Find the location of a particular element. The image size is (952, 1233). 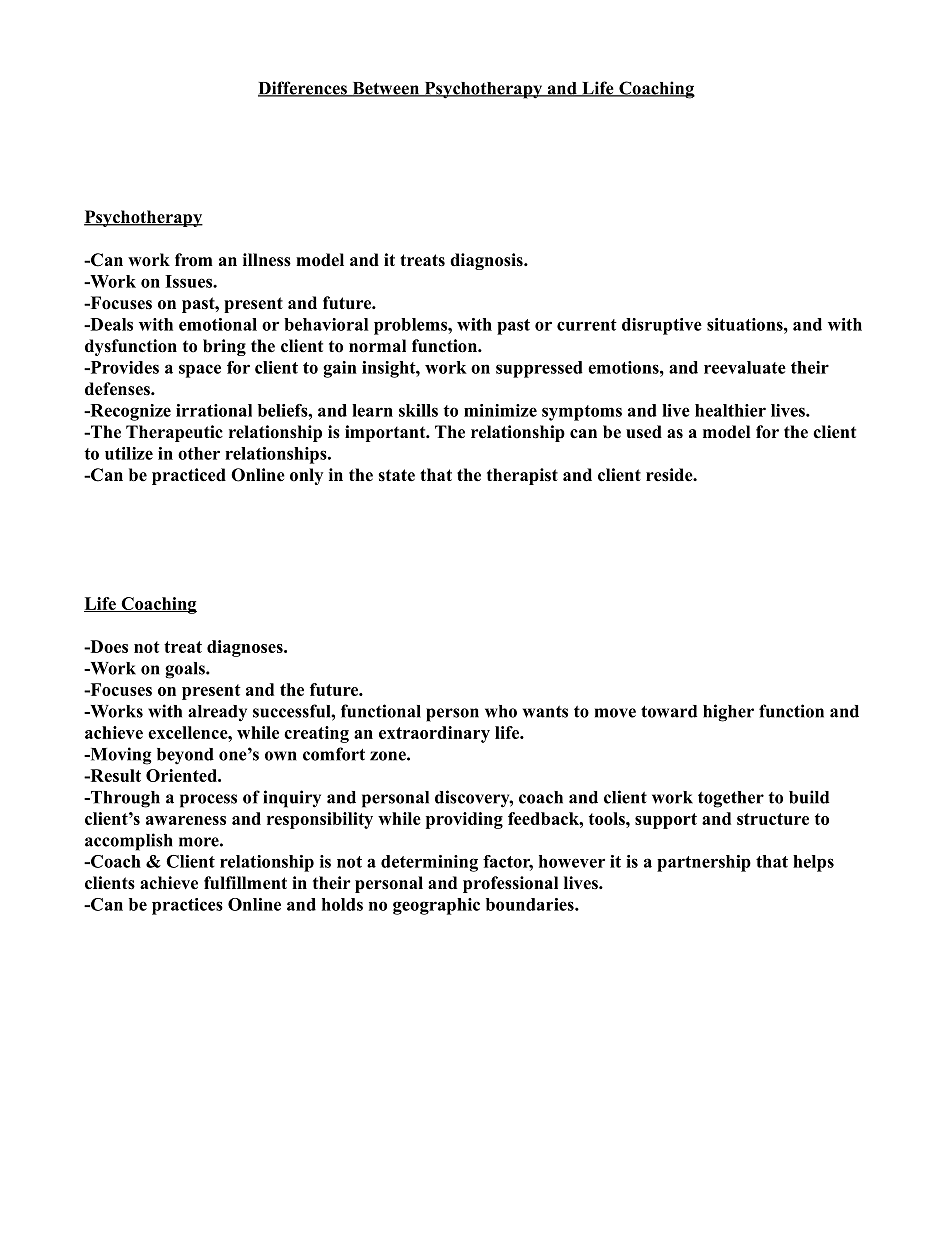

minimize is located at coordinates (500, 410).
